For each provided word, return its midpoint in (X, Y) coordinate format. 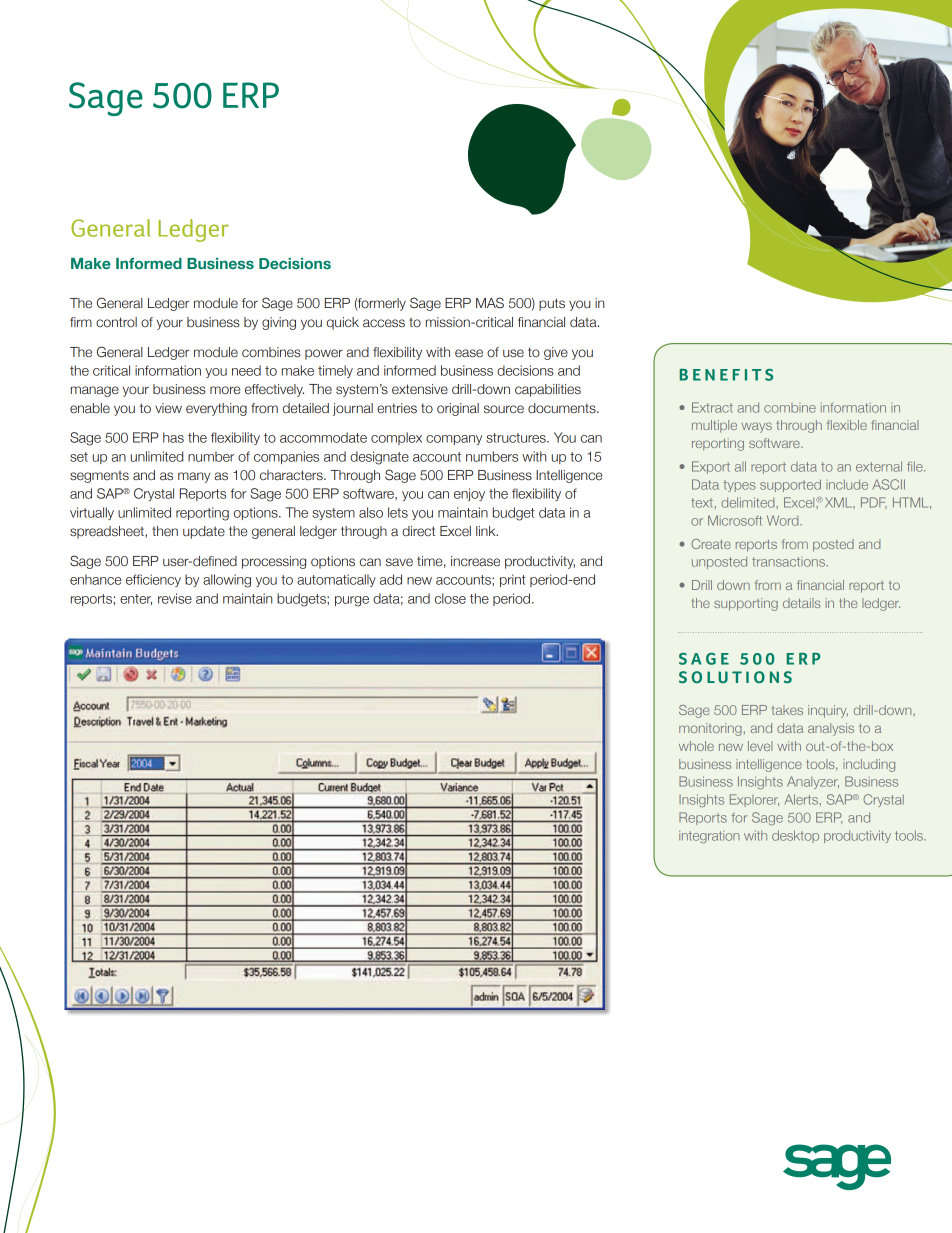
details (802, 603)
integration (709, 837)
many (194, 477)
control (116, 322)
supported (790, 485)
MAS (490, 302)
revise (175, 598)
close (450, 598)
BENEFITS (726, 375)
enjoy (469, 494)
